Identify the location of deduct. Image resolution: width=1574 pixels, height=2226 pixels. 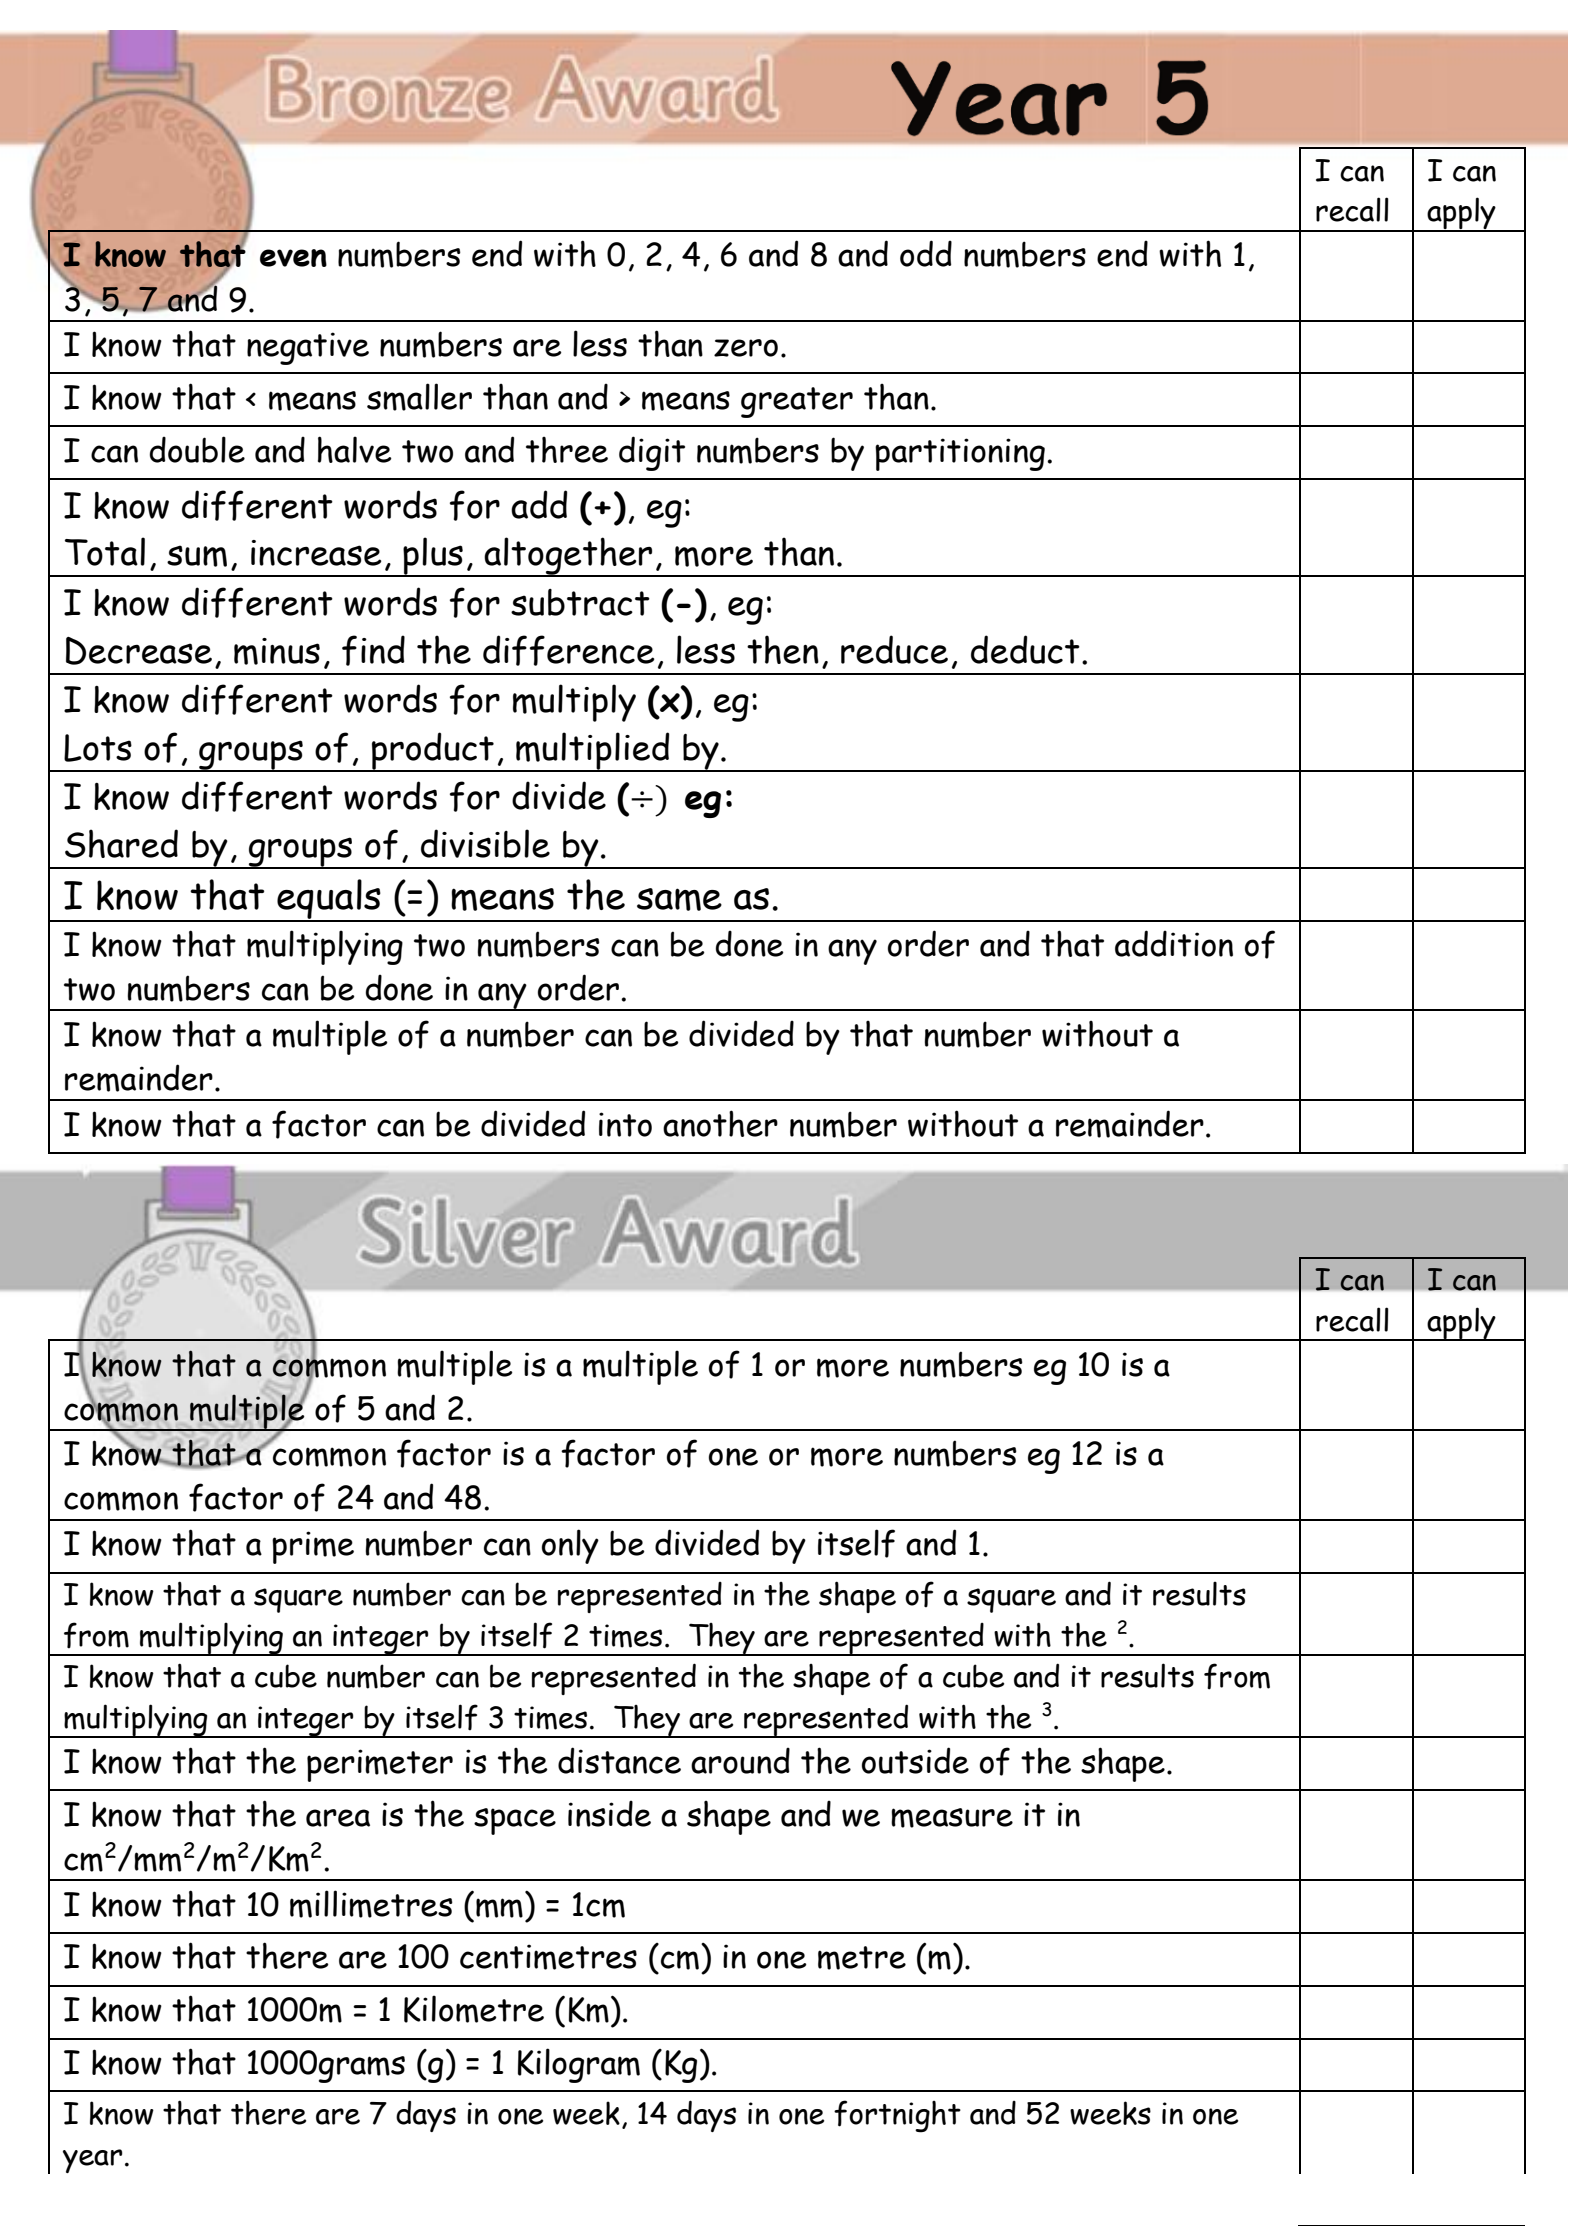
(1025, 649).
